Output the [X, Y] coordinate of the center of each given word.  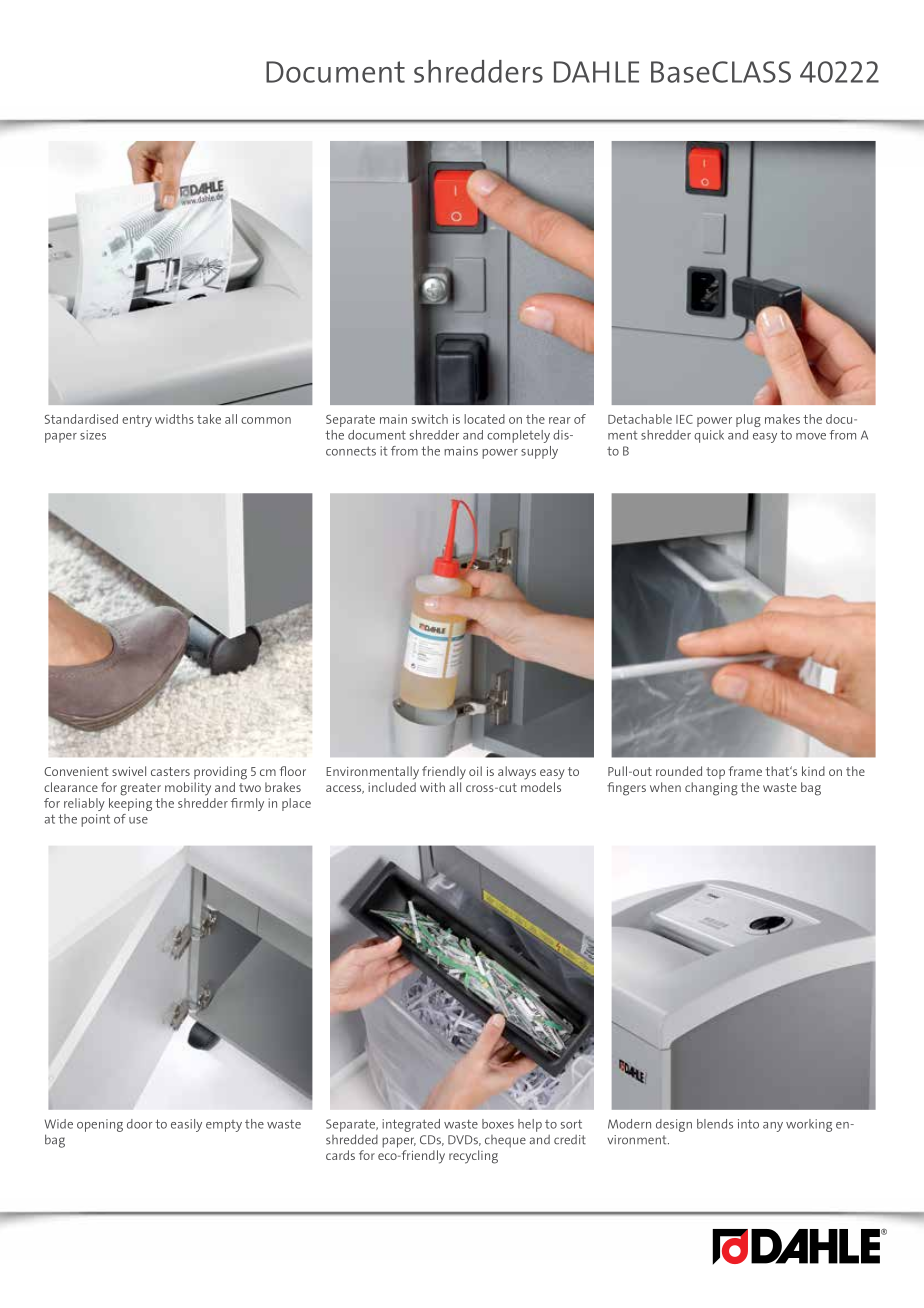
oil [475, 771]
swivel [129, 771]
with [432, 787]
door [140, 1124]
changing [711, 789]
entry [137, 421]
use [138, 820]
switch [430, 419]
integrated [411, 1125]
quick [709, 436]
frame [745, 771]
